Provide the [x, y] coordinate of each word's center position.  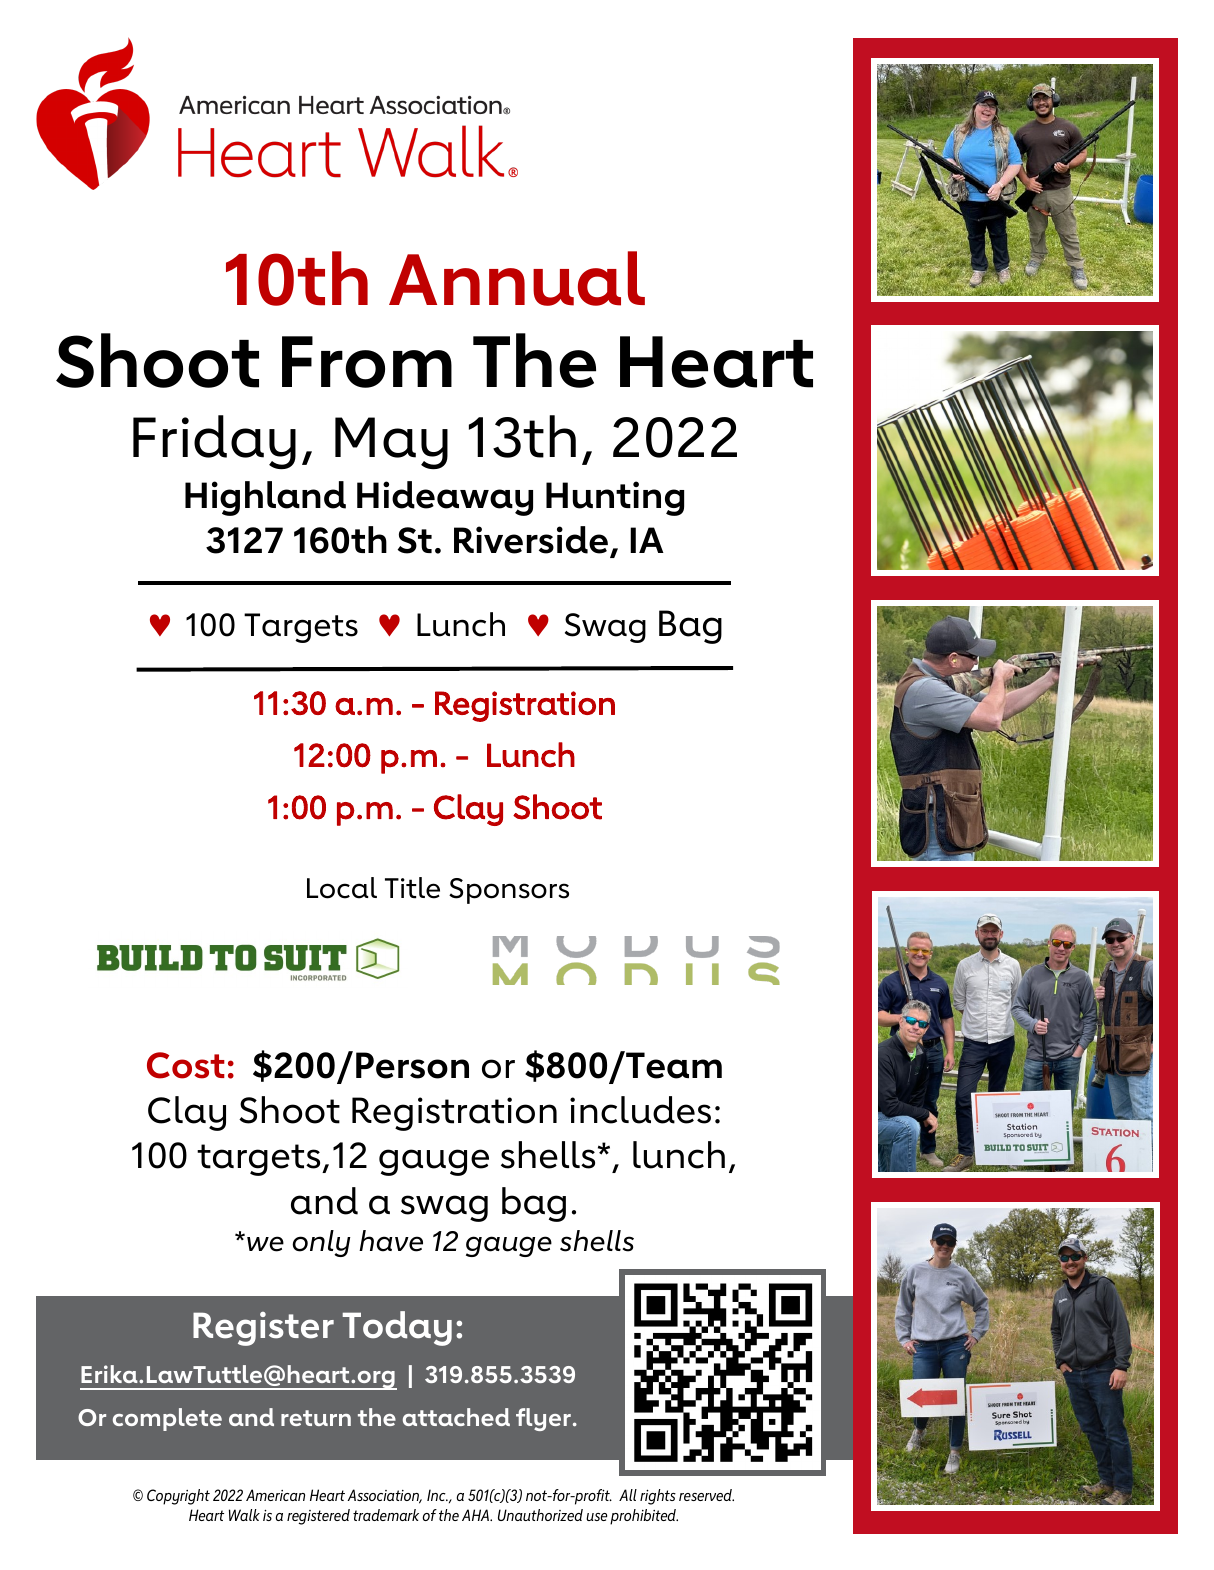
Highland [265, 498]
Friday [214, 442]
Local [342, 888]
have [391, 1241]
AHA [476, 1515]
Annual [517, 278]
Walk [244, 1515]
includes [640, 1110]
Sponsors [509, 891]
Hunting [615, 498]
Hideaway [445, 498]
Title [412, 888]
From [367, 362]
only [321, 1243]
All [628, 1495]
